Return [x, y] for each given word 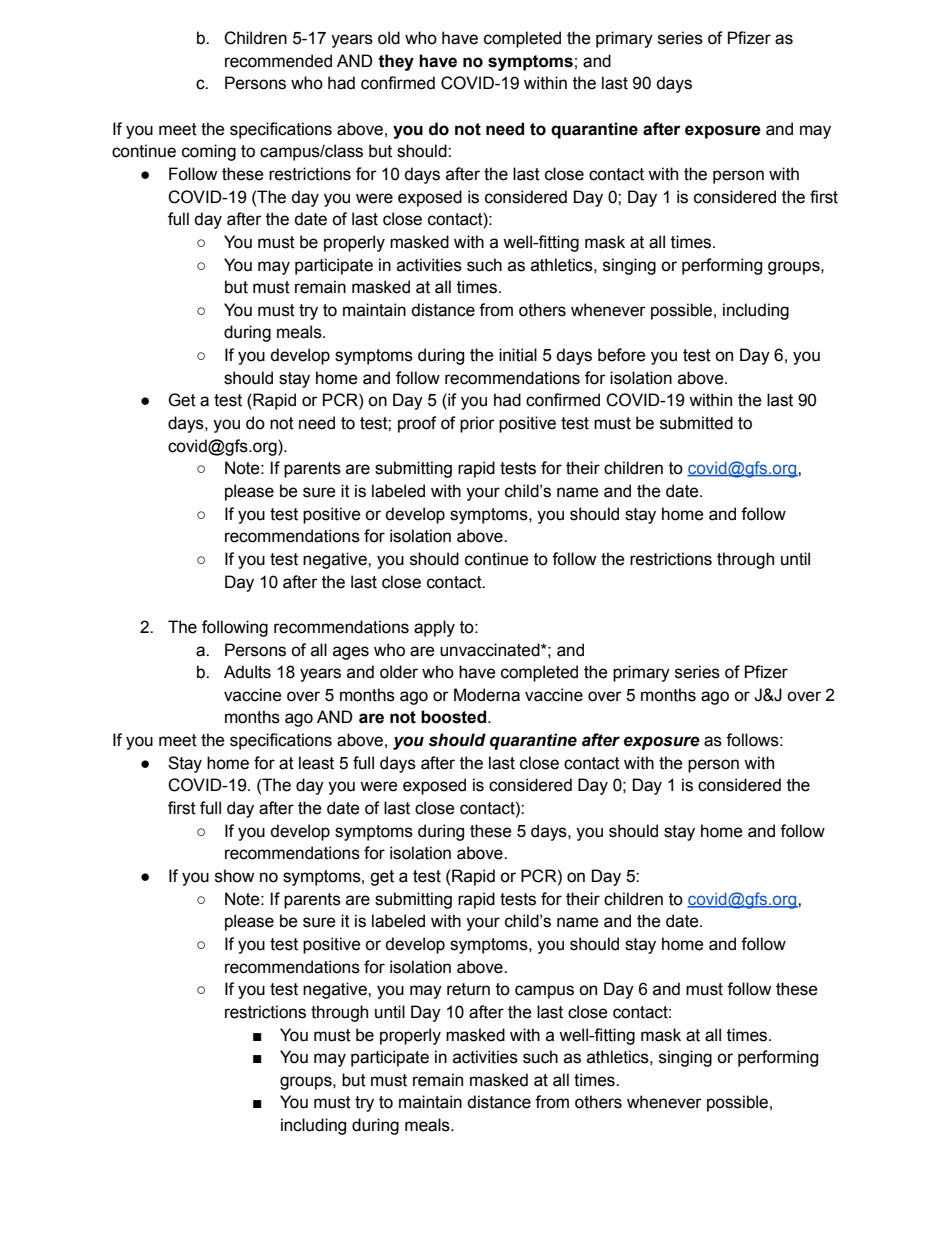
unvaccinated [491, 650]
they [396, 62]
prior [477, 424]
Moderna [487, 695]
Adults [247, 672]
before [622, 355]
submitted [696, 423]
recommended [278, 61]
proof [417, 424]
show [234, 876]
